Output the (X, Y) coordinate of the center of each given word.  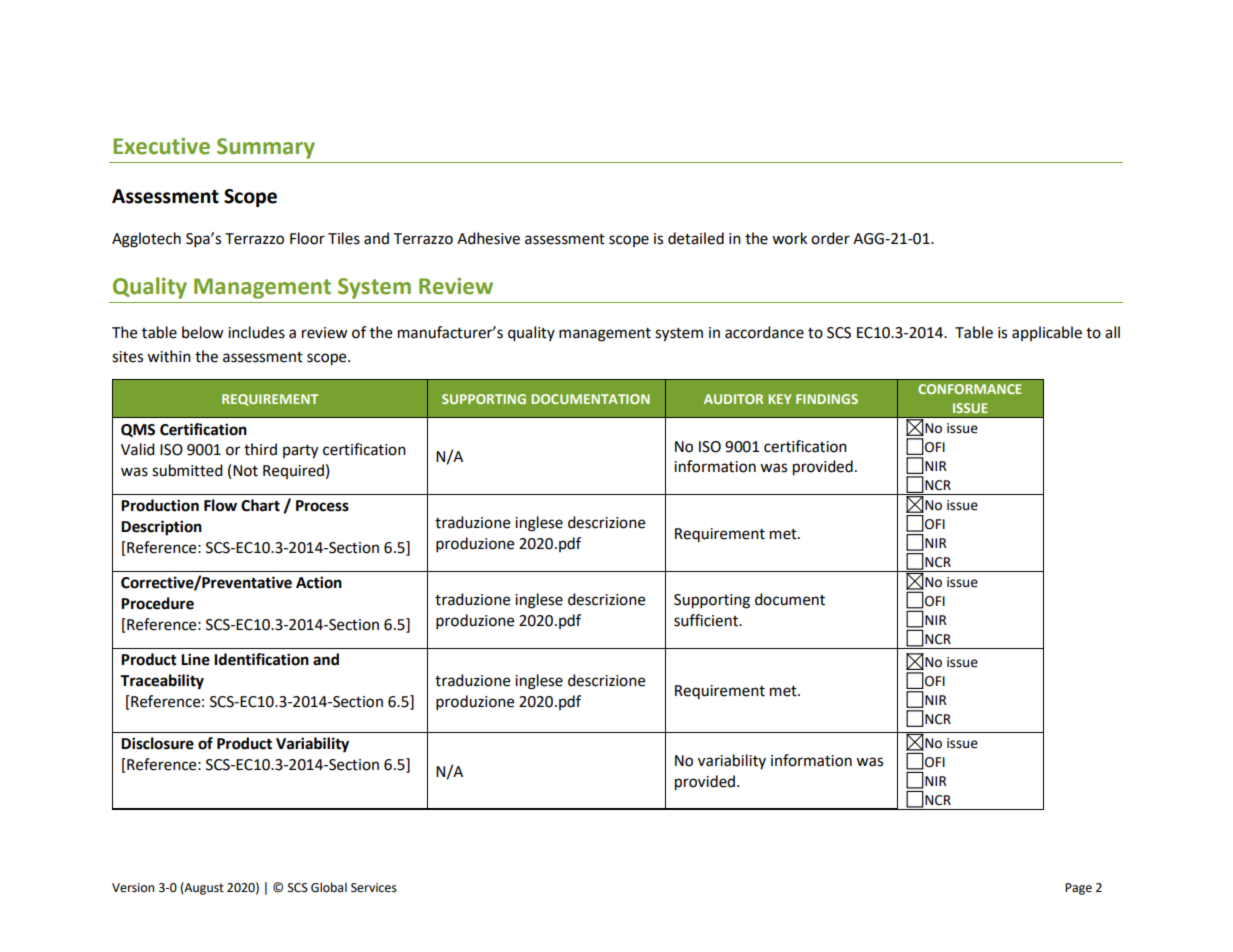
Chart (260, 505)
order (830, 238)
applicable (1047, 333)
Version (133, 888)
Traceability (162, 682)
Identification (261, 659)
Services (374, 888)
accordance (764, 332)
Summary (266, 148)
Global (329, 887)
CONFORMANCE (970, 389)
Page (1078, 889)
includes (256, 332)
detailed (696, 238)
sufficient (707, 620)
